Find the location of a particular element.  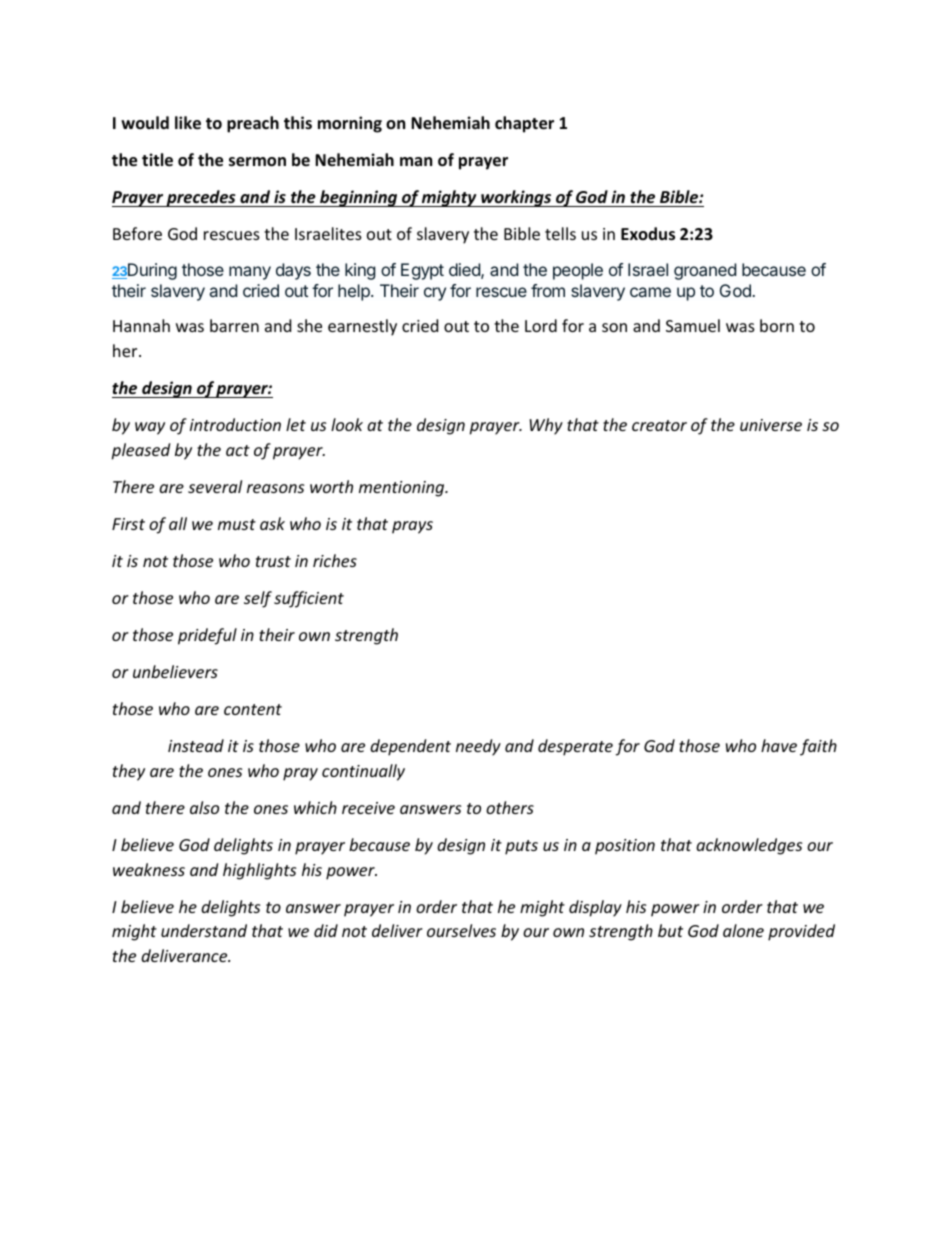

like is located at coordinates (188, 123).
